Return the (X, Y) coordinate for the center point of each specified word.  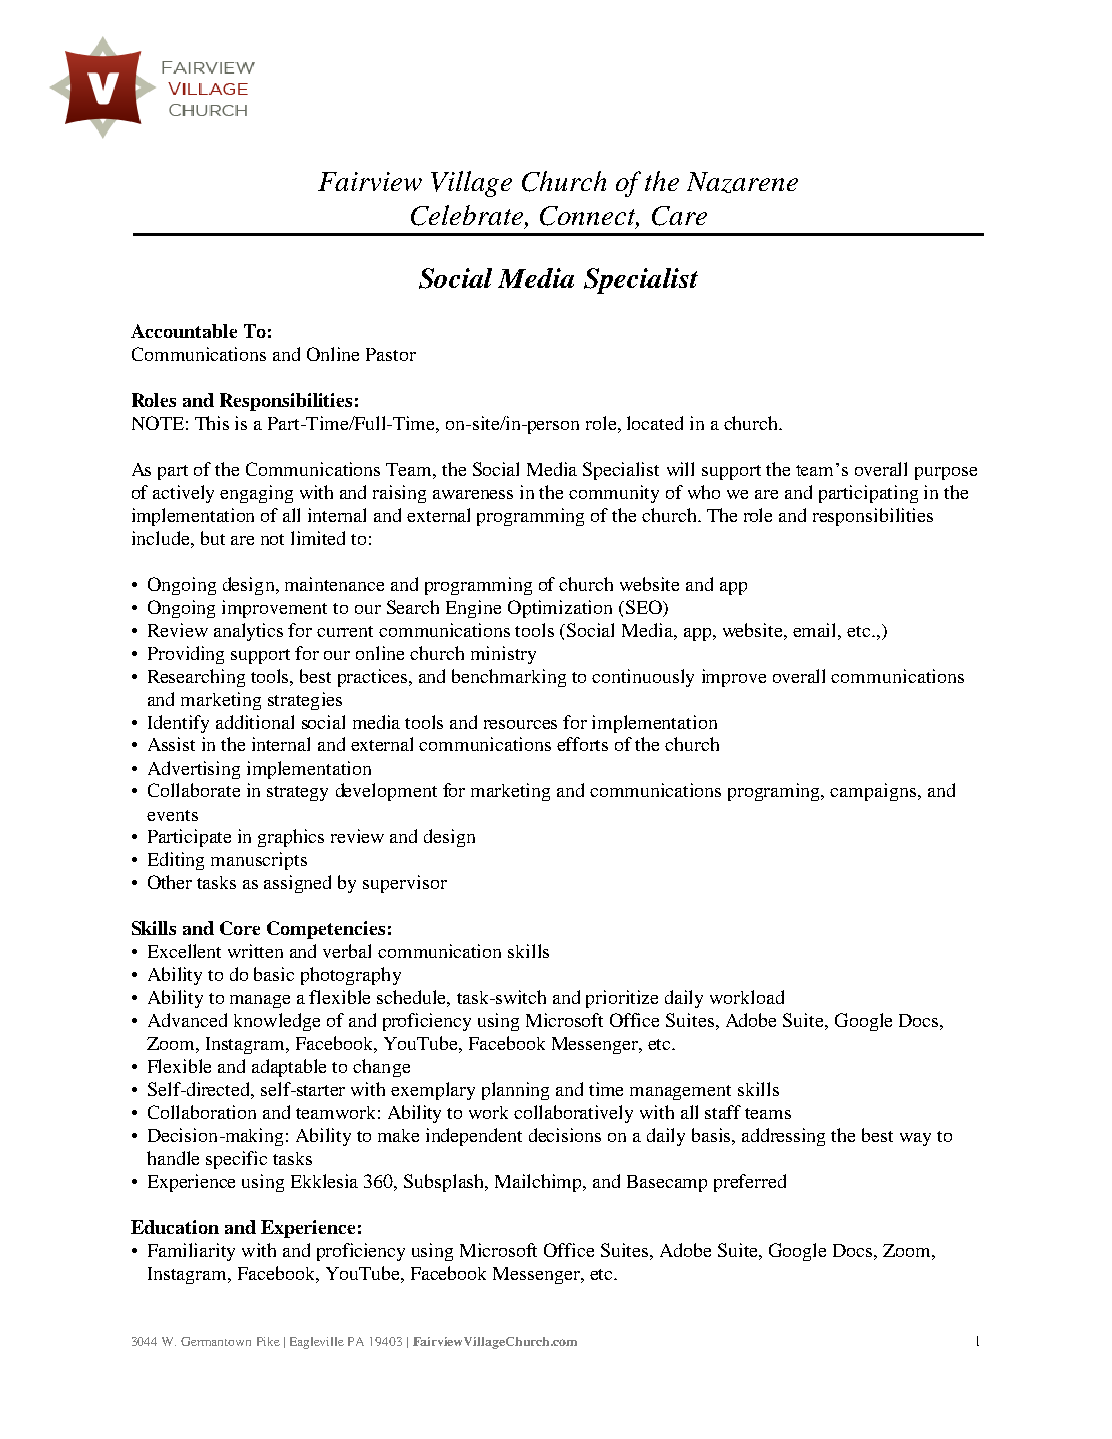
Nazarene (742, 182)
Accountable (184, 331)
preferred (750, 1183)
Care (679, 216)
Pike (268, 1341)
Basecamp (667, 1183)
